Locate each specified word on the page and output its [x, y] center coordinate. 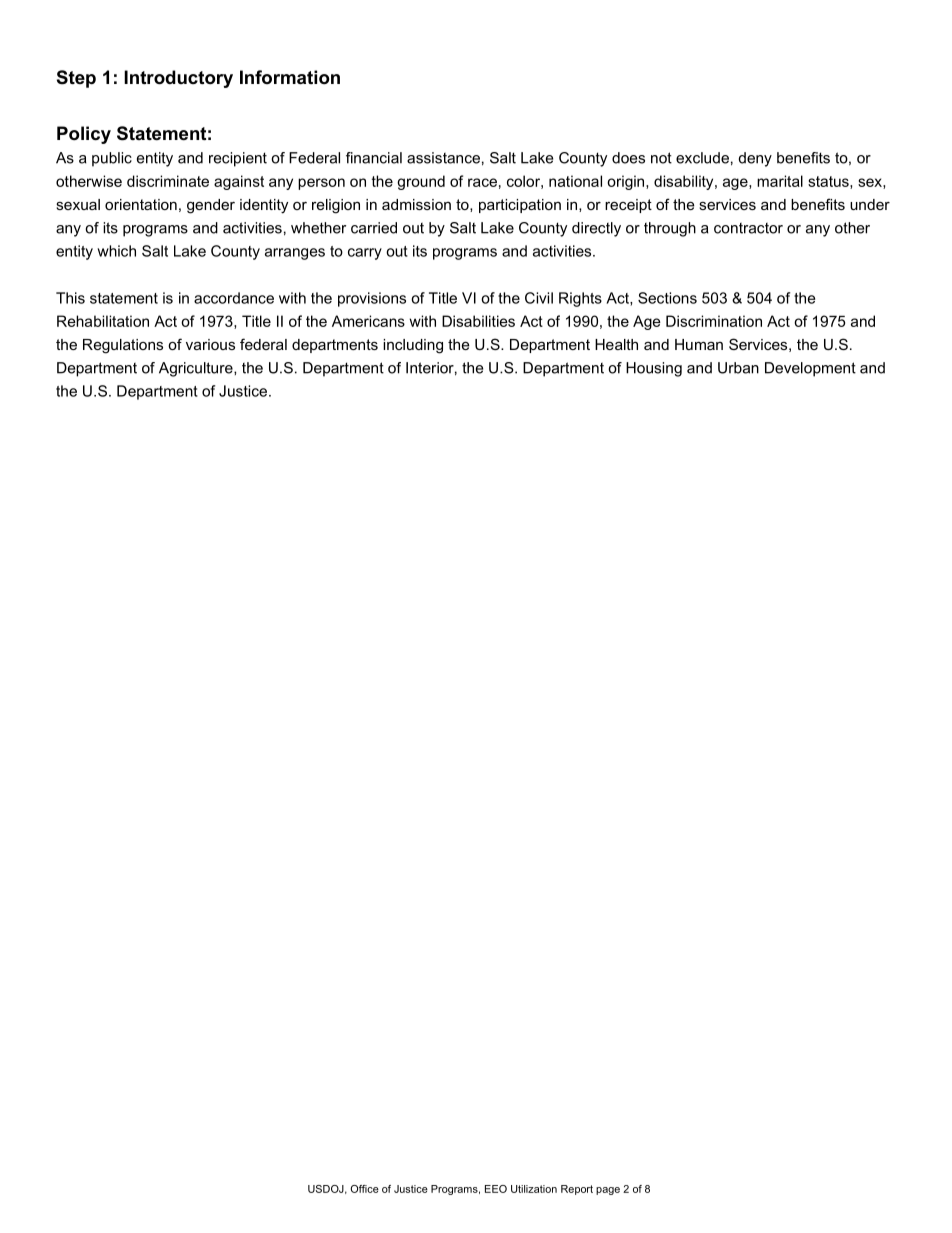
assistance [443, 158]
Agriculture [197, 369]
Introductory [178, 79]
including [413, 346]
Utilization [534, 1189]
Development [810, 369]
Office [364, 1189]
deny [755, 159]
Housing [654, 369]
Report [577, 1190]
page [608, 1191]
